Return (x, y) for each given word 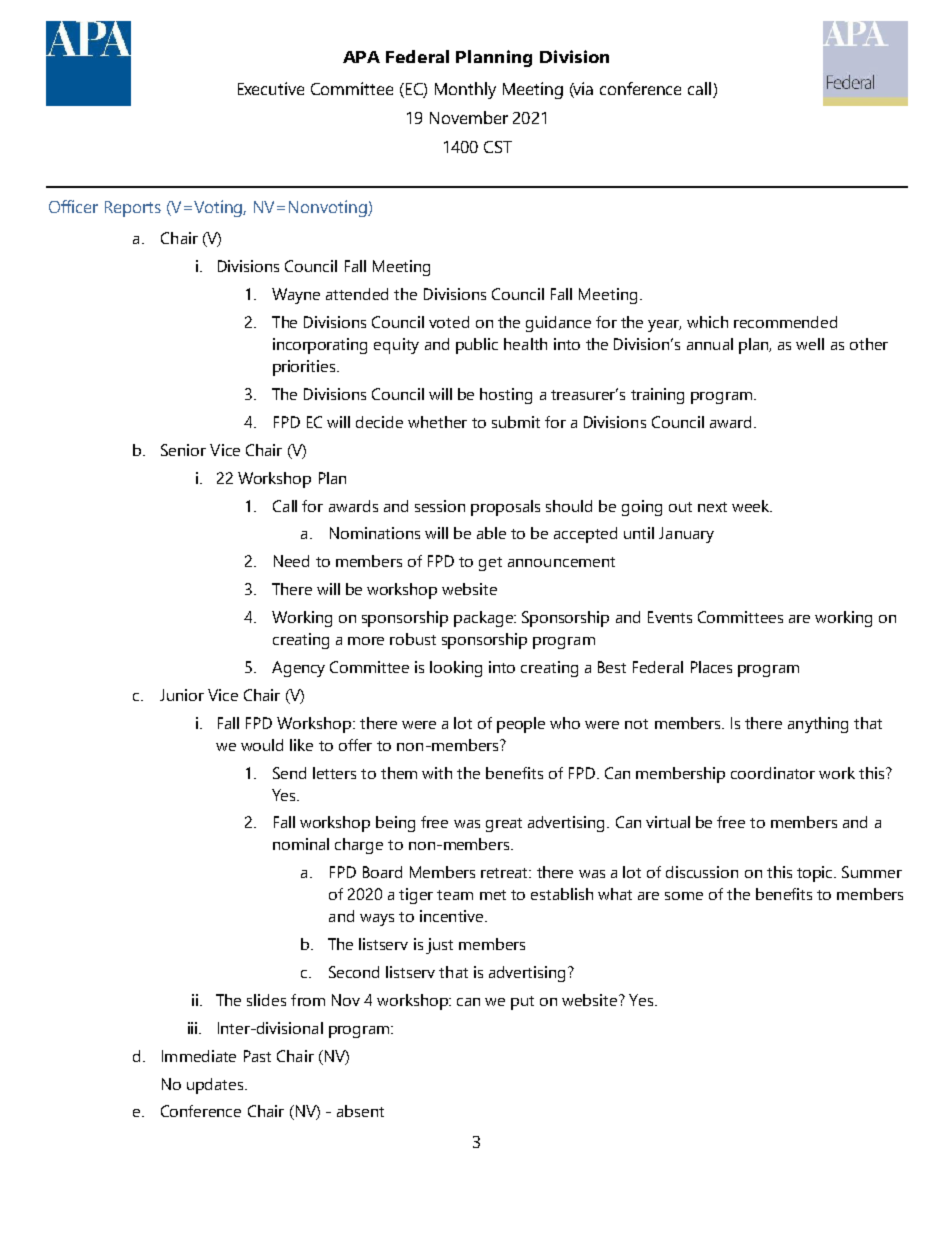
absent (360, 1111)
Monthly (465, 90)
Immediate (199, 1056)
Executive (271, 88)
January (686, 535)
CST (498, 147)
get (490, 564)
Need (291, 561)
